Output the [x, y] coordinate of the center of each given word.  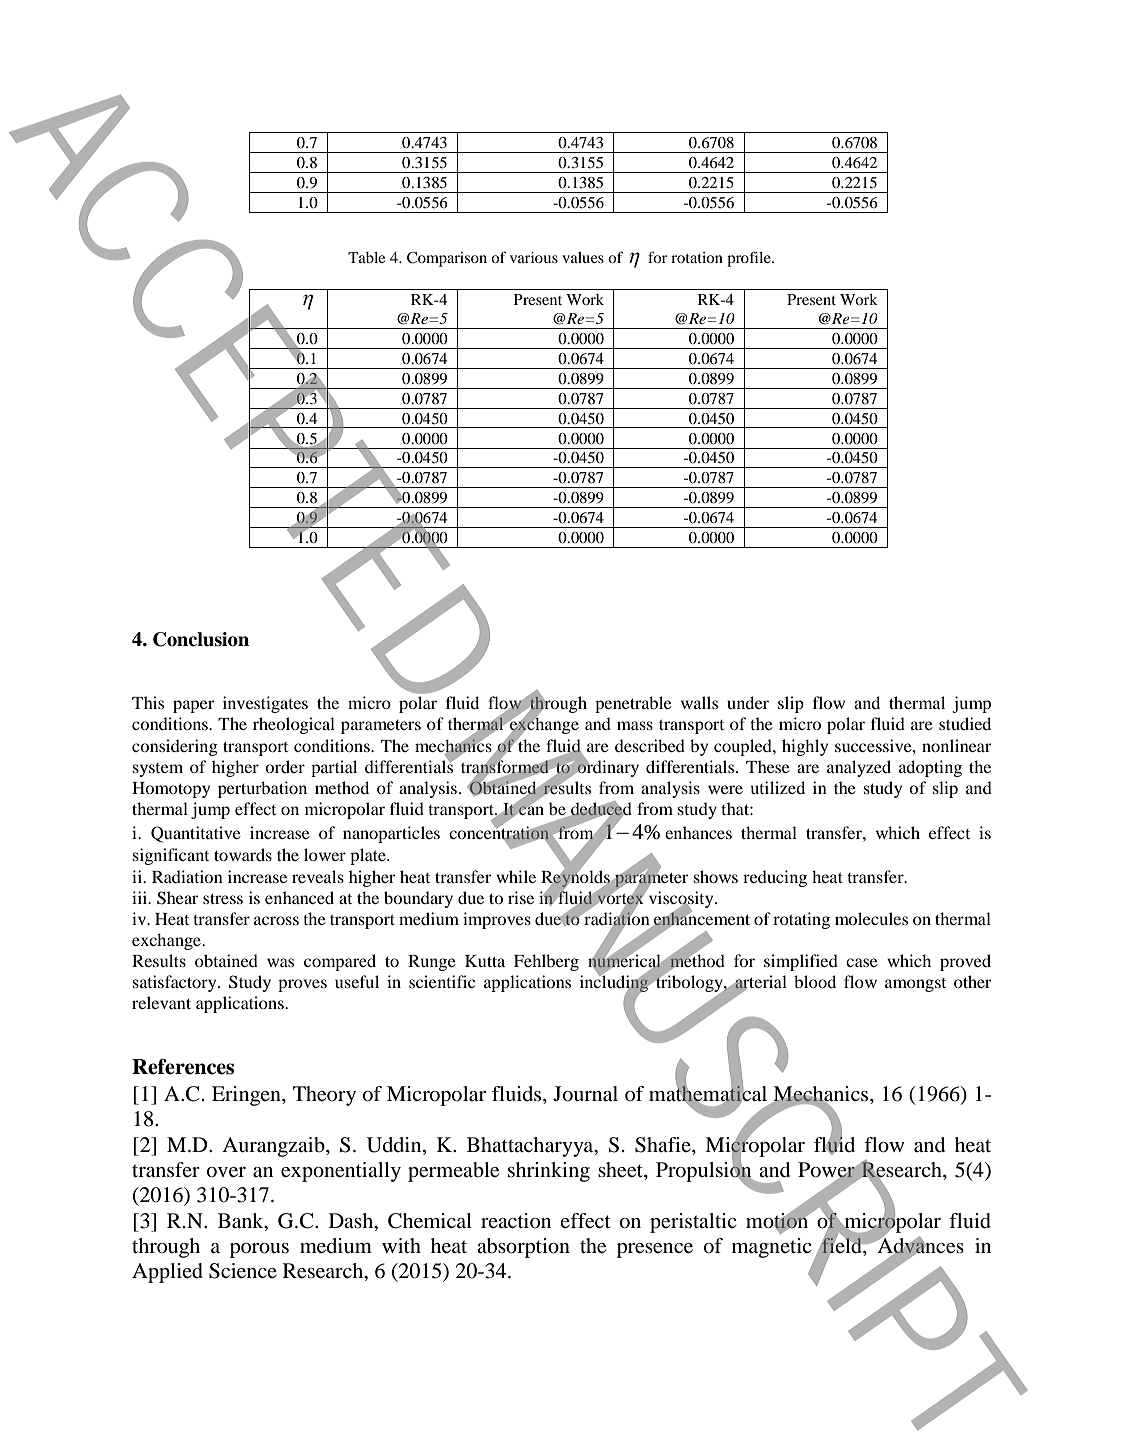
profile [750, 259]
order [285, 766]
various [534, 257]
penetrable [633, 704]
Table [366, 257]
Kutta [485, 961]
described [650, 745]
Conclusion [201, 639]
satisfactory [176, 983]
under [748, 702]
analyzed [859, 768]
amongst [915, 985]
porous [259, 1250]
